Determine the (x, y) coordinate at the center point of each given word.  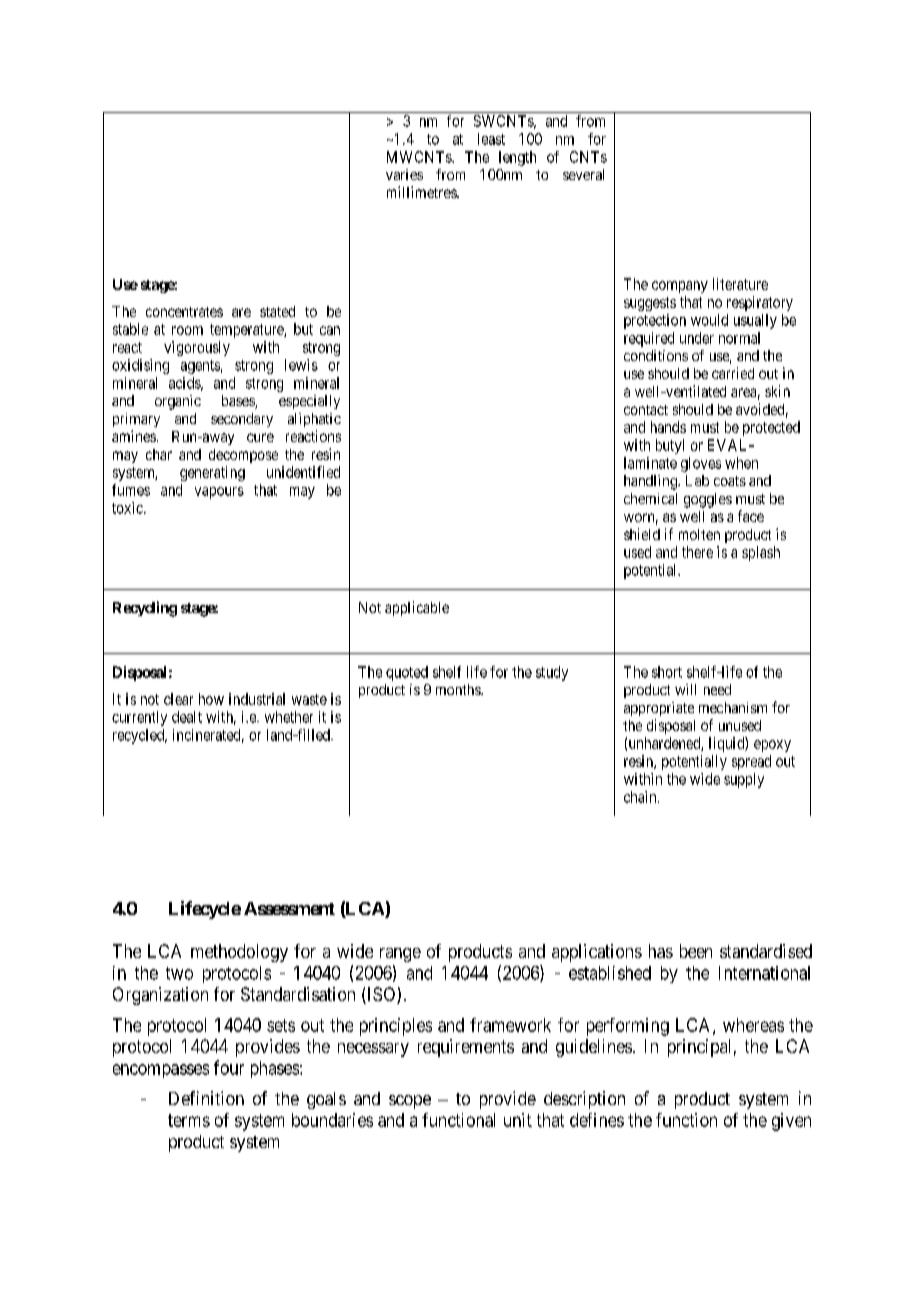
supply (744, 780)
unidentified (303, 472)
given (791, 1122)
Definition (206, 1098)
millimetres (422, 192)
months (459, 689)
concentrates (184, 312)
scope (410, 1102)
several (583, 174)
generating (212, 473)
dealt (187, 717)
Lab (697, 480)
